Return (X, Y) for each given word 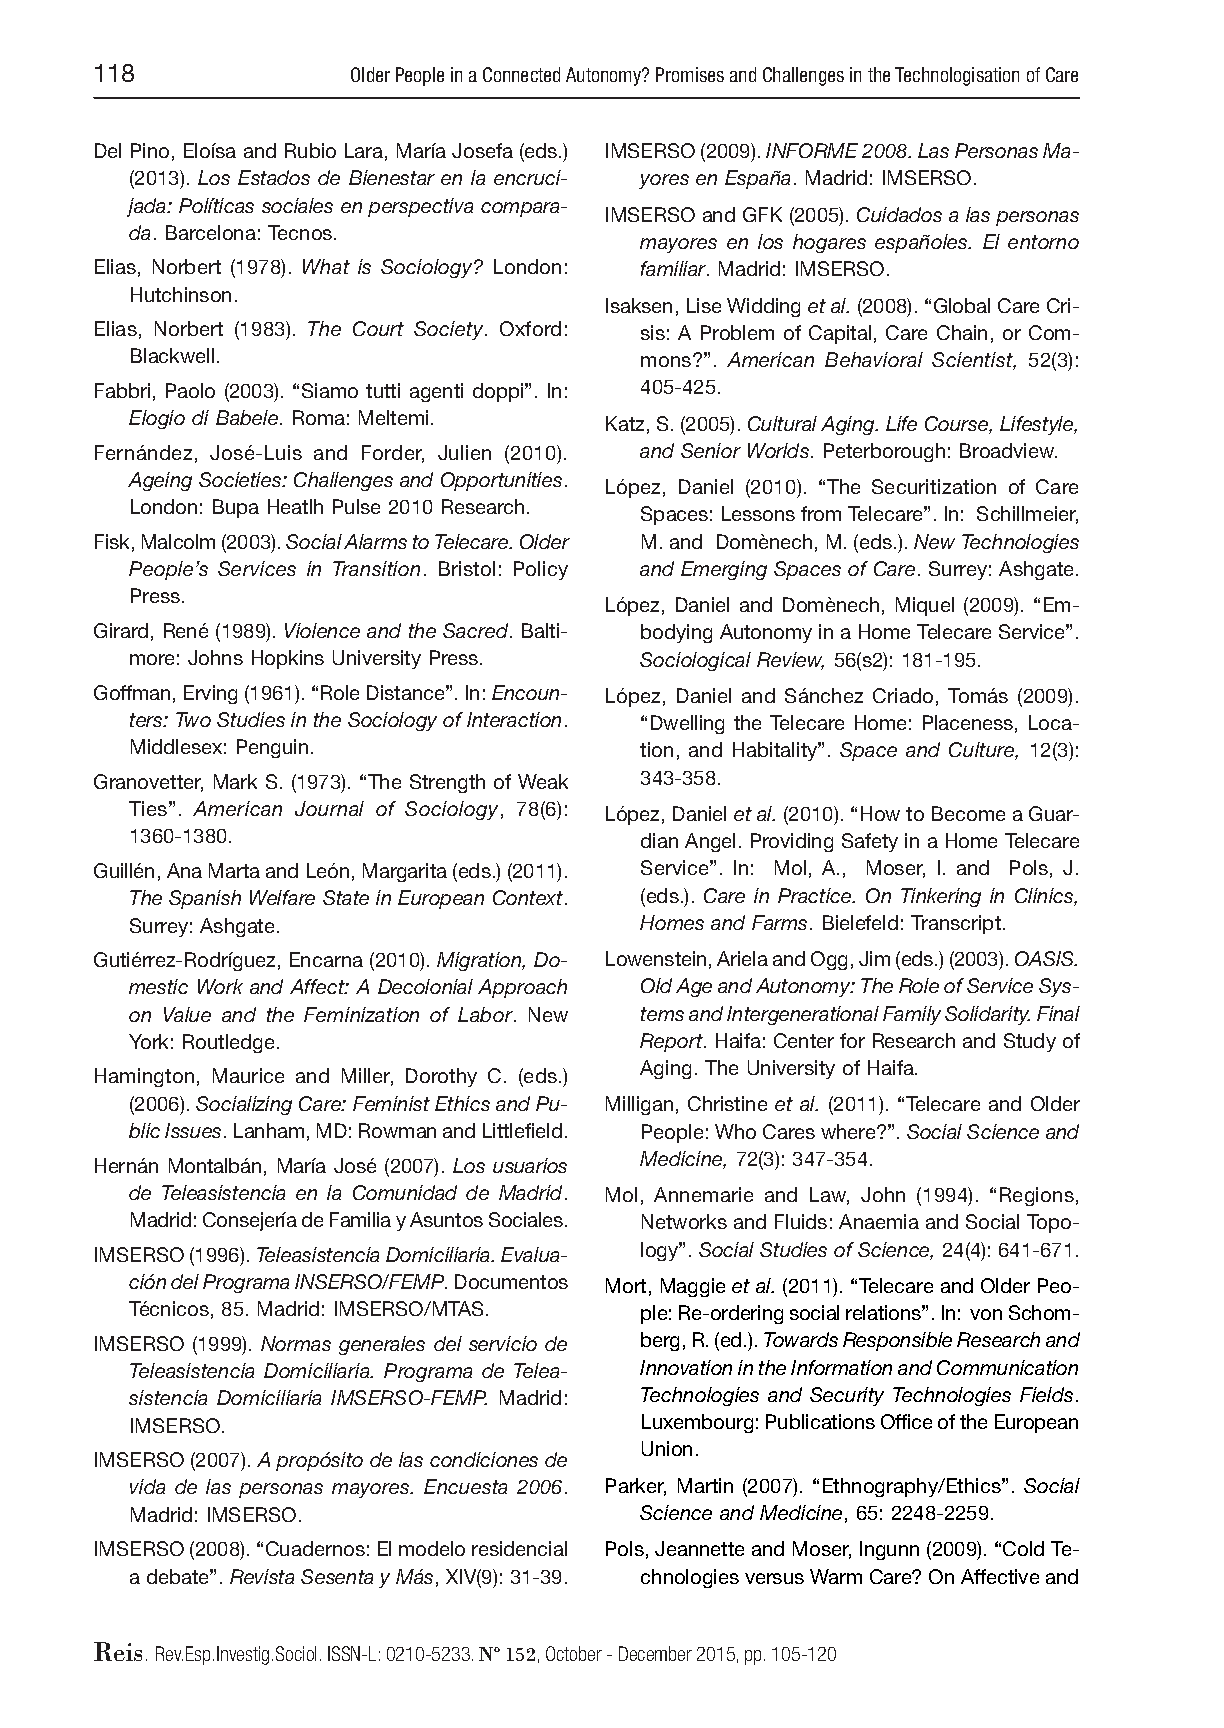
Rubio (310, 150)
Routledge (228, 1043)
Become (968, 813)
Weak (543, 781)
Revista (262, 1576)
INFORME (812, 150)
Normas (296, 1343)
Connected (521, 74)
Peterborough (884, 452)
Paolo (190, 390)
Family (912, 1015)
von (986, 1314)
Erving (210, 694)
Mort (626, 1285)
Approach (522, 988)
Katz (625, 423)
